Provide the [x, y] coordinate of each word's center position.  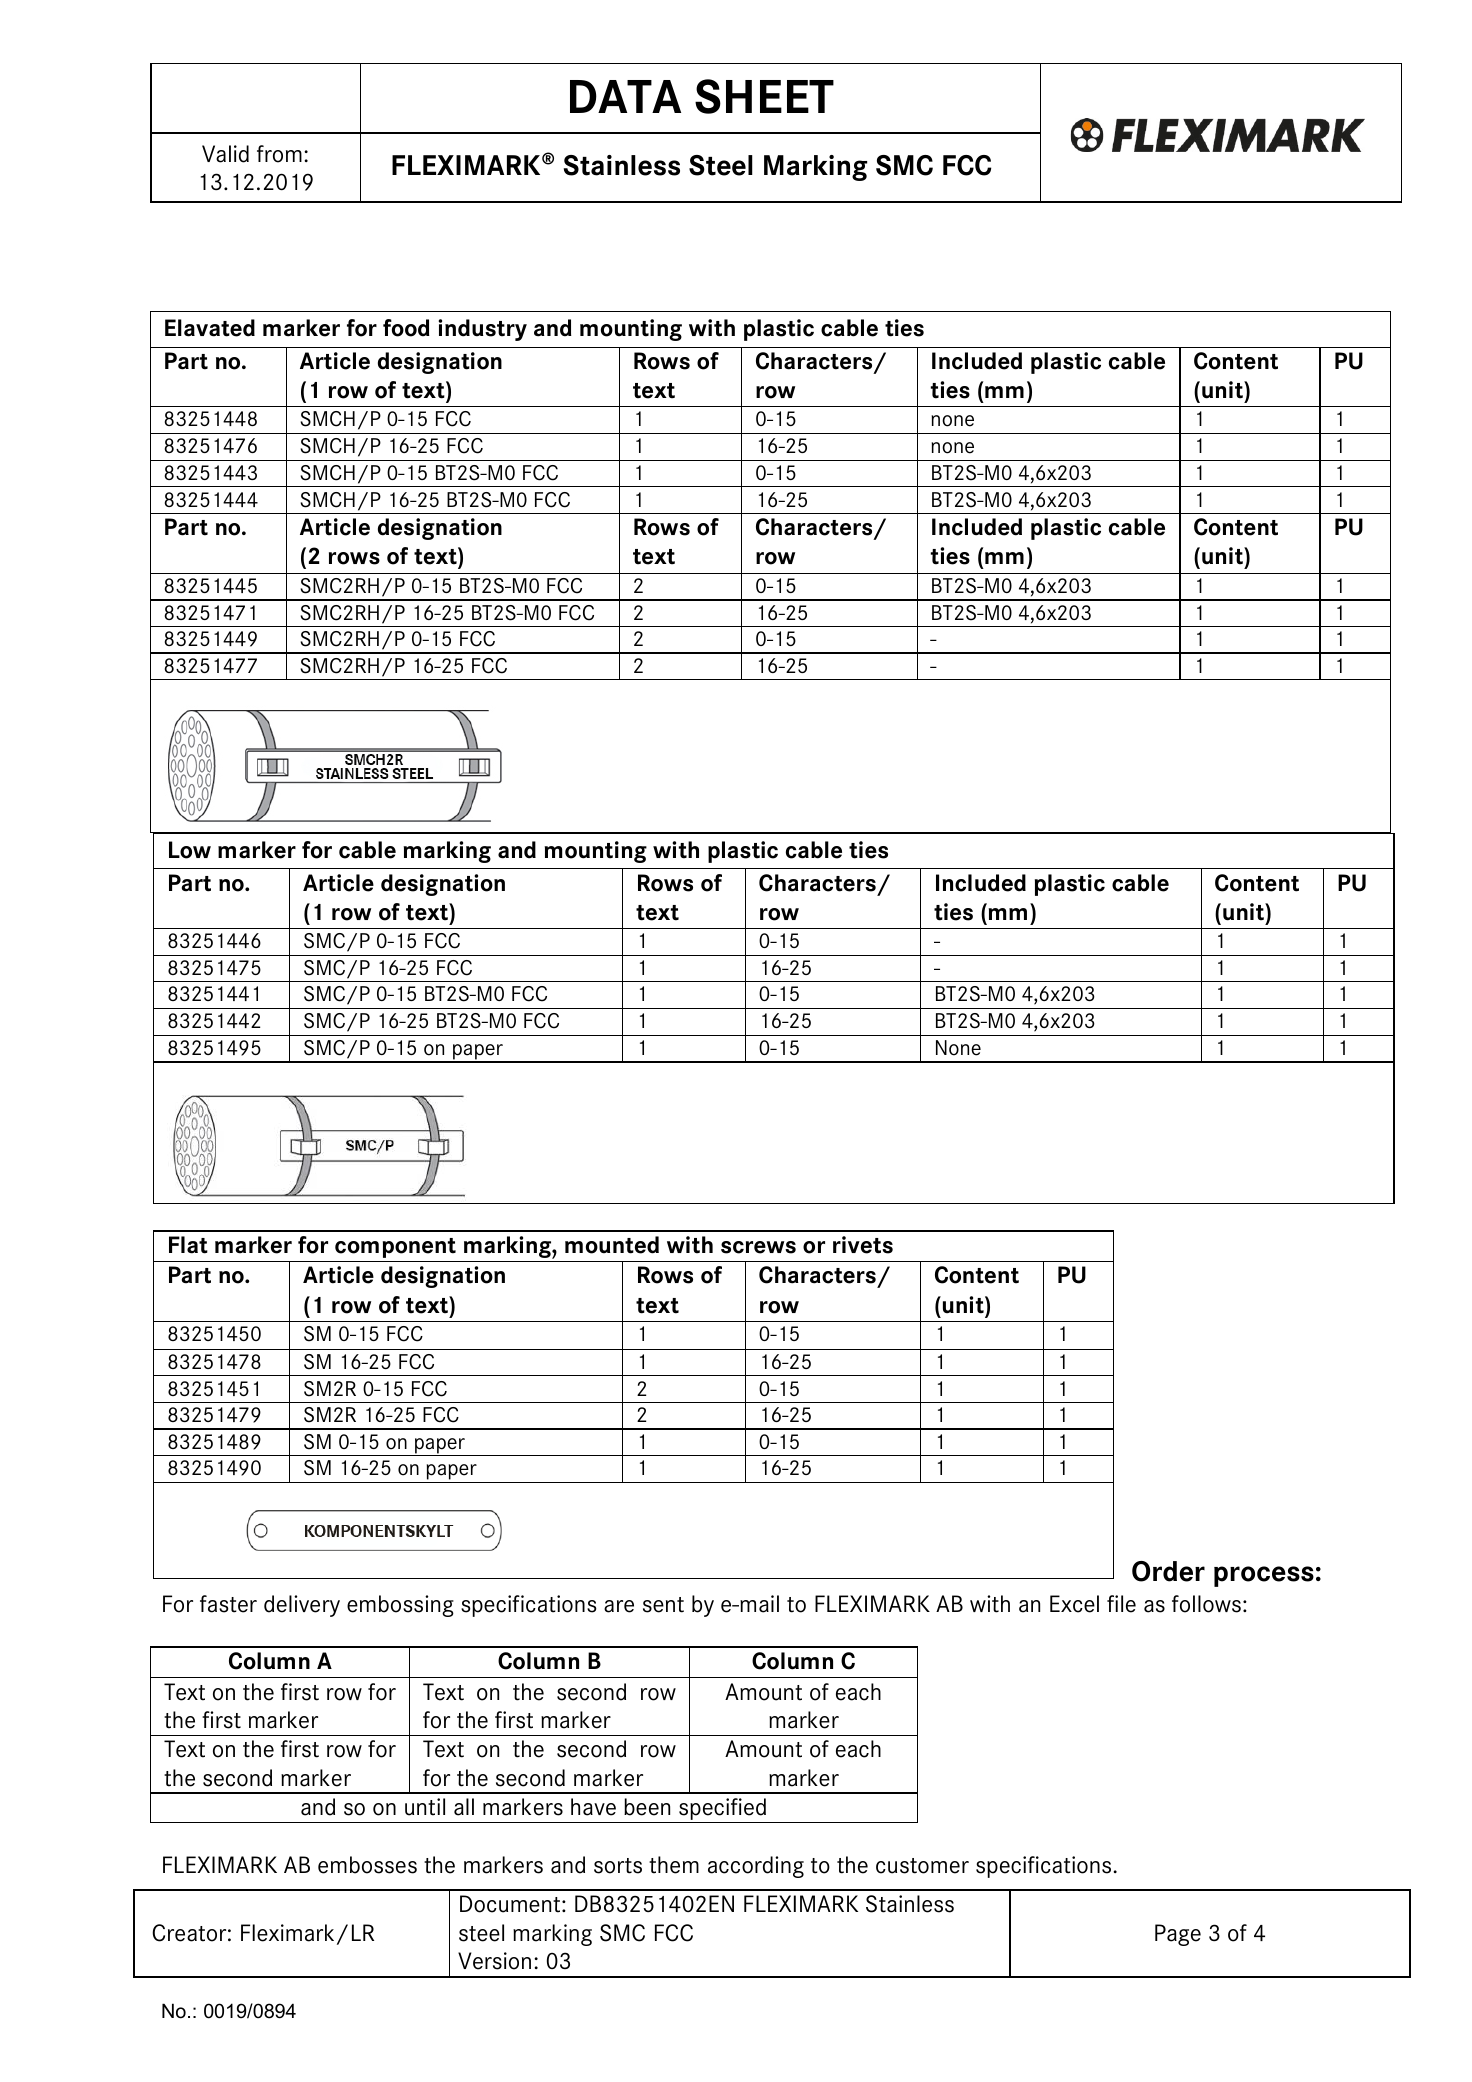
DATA [625, 96]
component [395, 1248]
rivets [863, 1245]
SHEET [764, 96]
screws [758, 1247]
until [425, 1807]
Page [1178, 1935]
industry [482, 330]
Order [1168, 1571]
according [756, 1867]
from [279, 154]
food [406, 328]
